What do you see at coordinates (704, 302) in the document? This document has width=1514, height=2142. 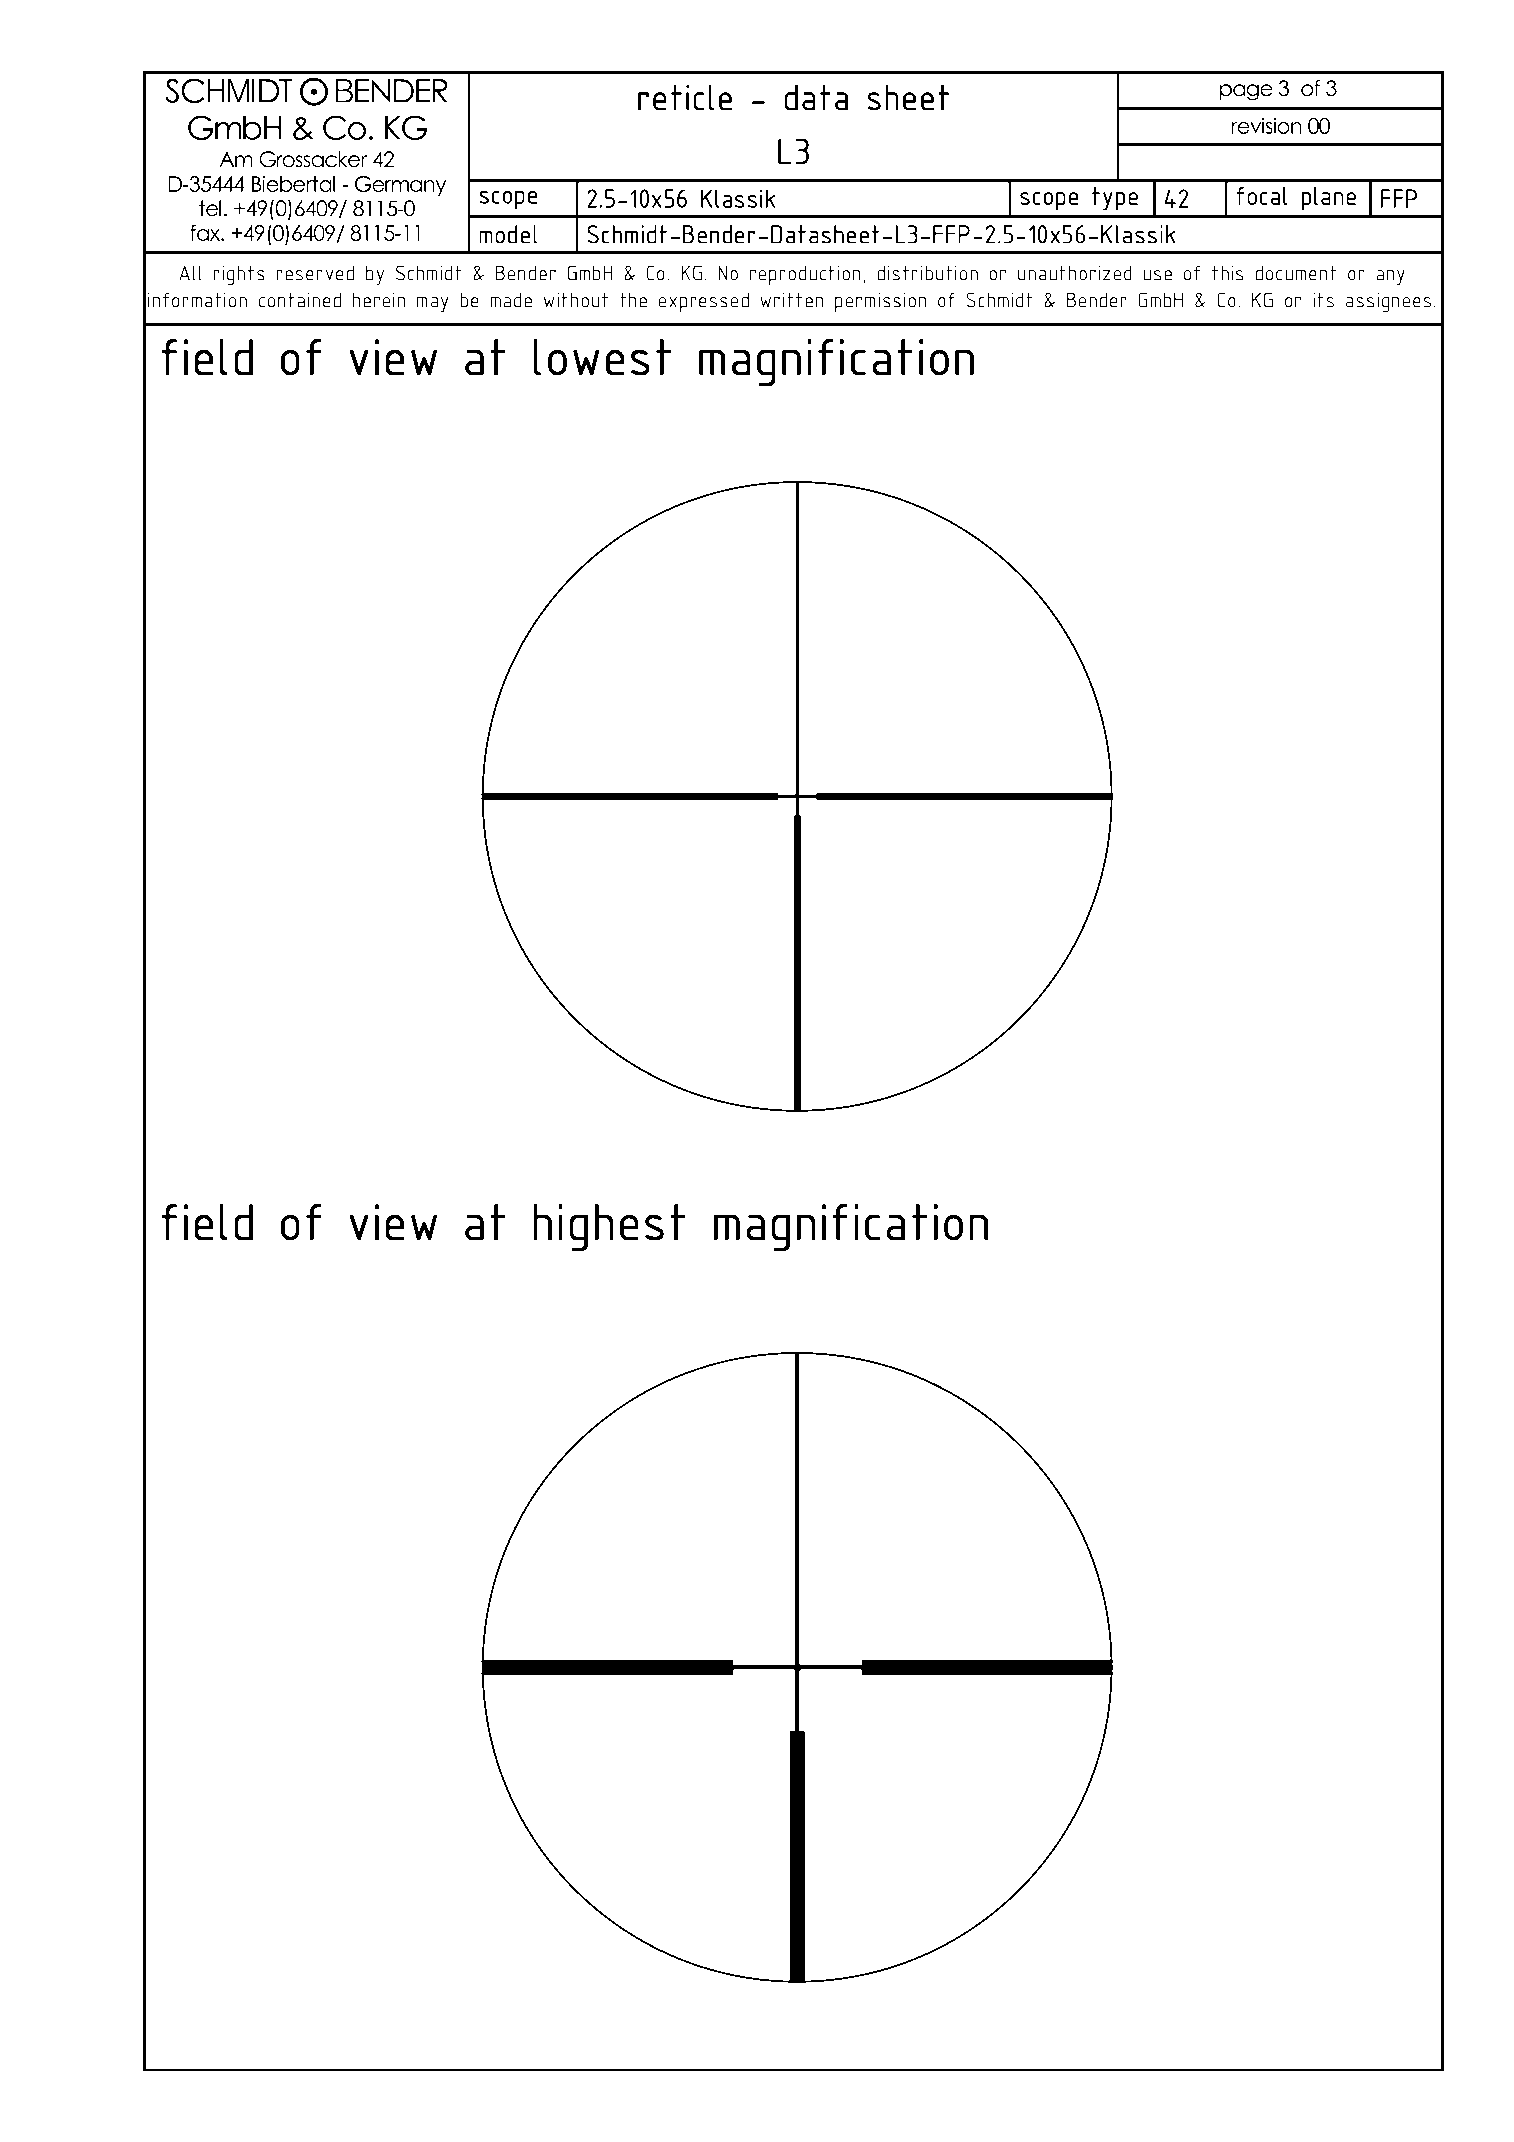 I see `expressed` at bounding box center [704, 302].
